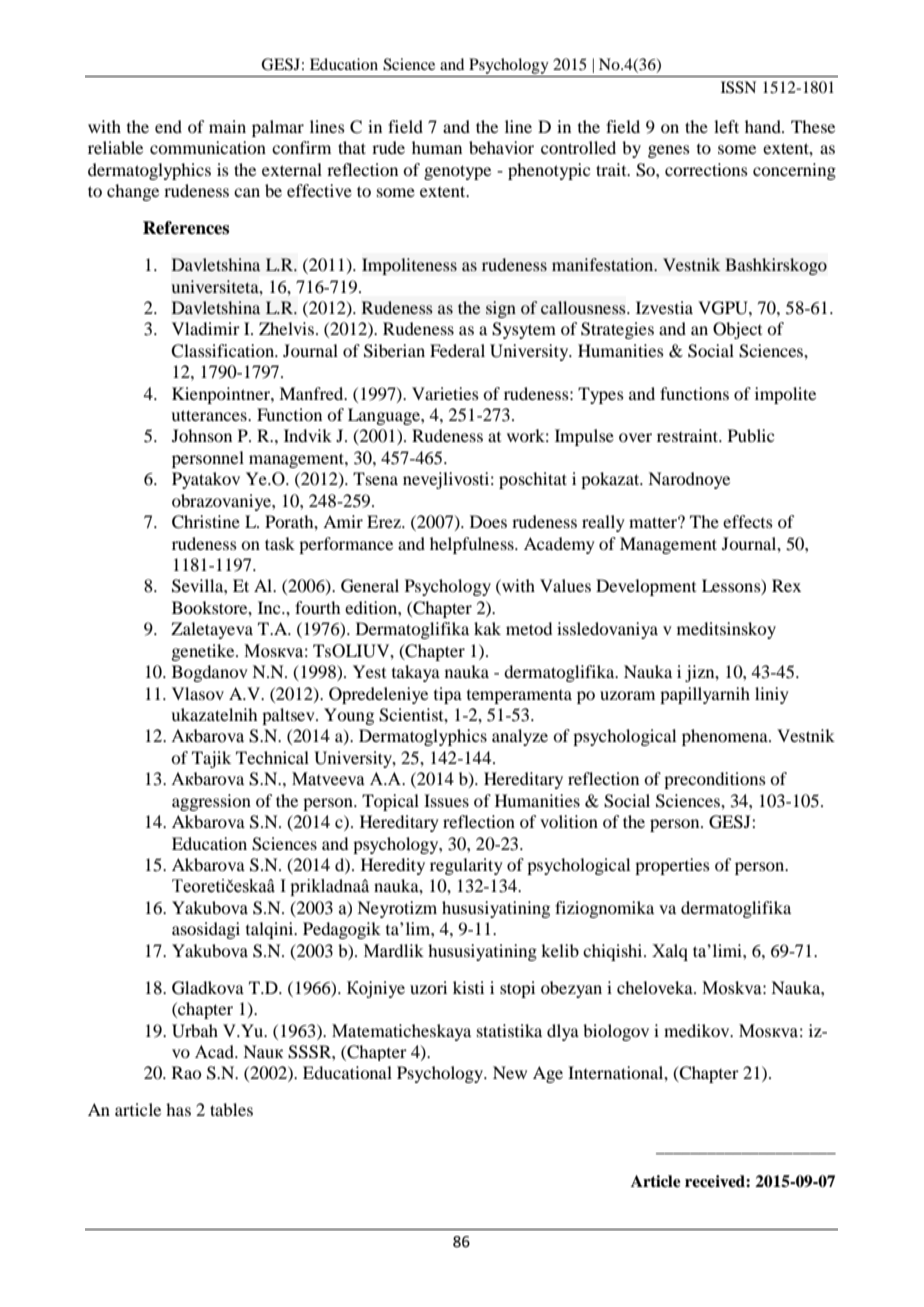 Image resolution: width=924 pixels, height=1307 pixels. I want to click on Varieties, so click(445, 393).
